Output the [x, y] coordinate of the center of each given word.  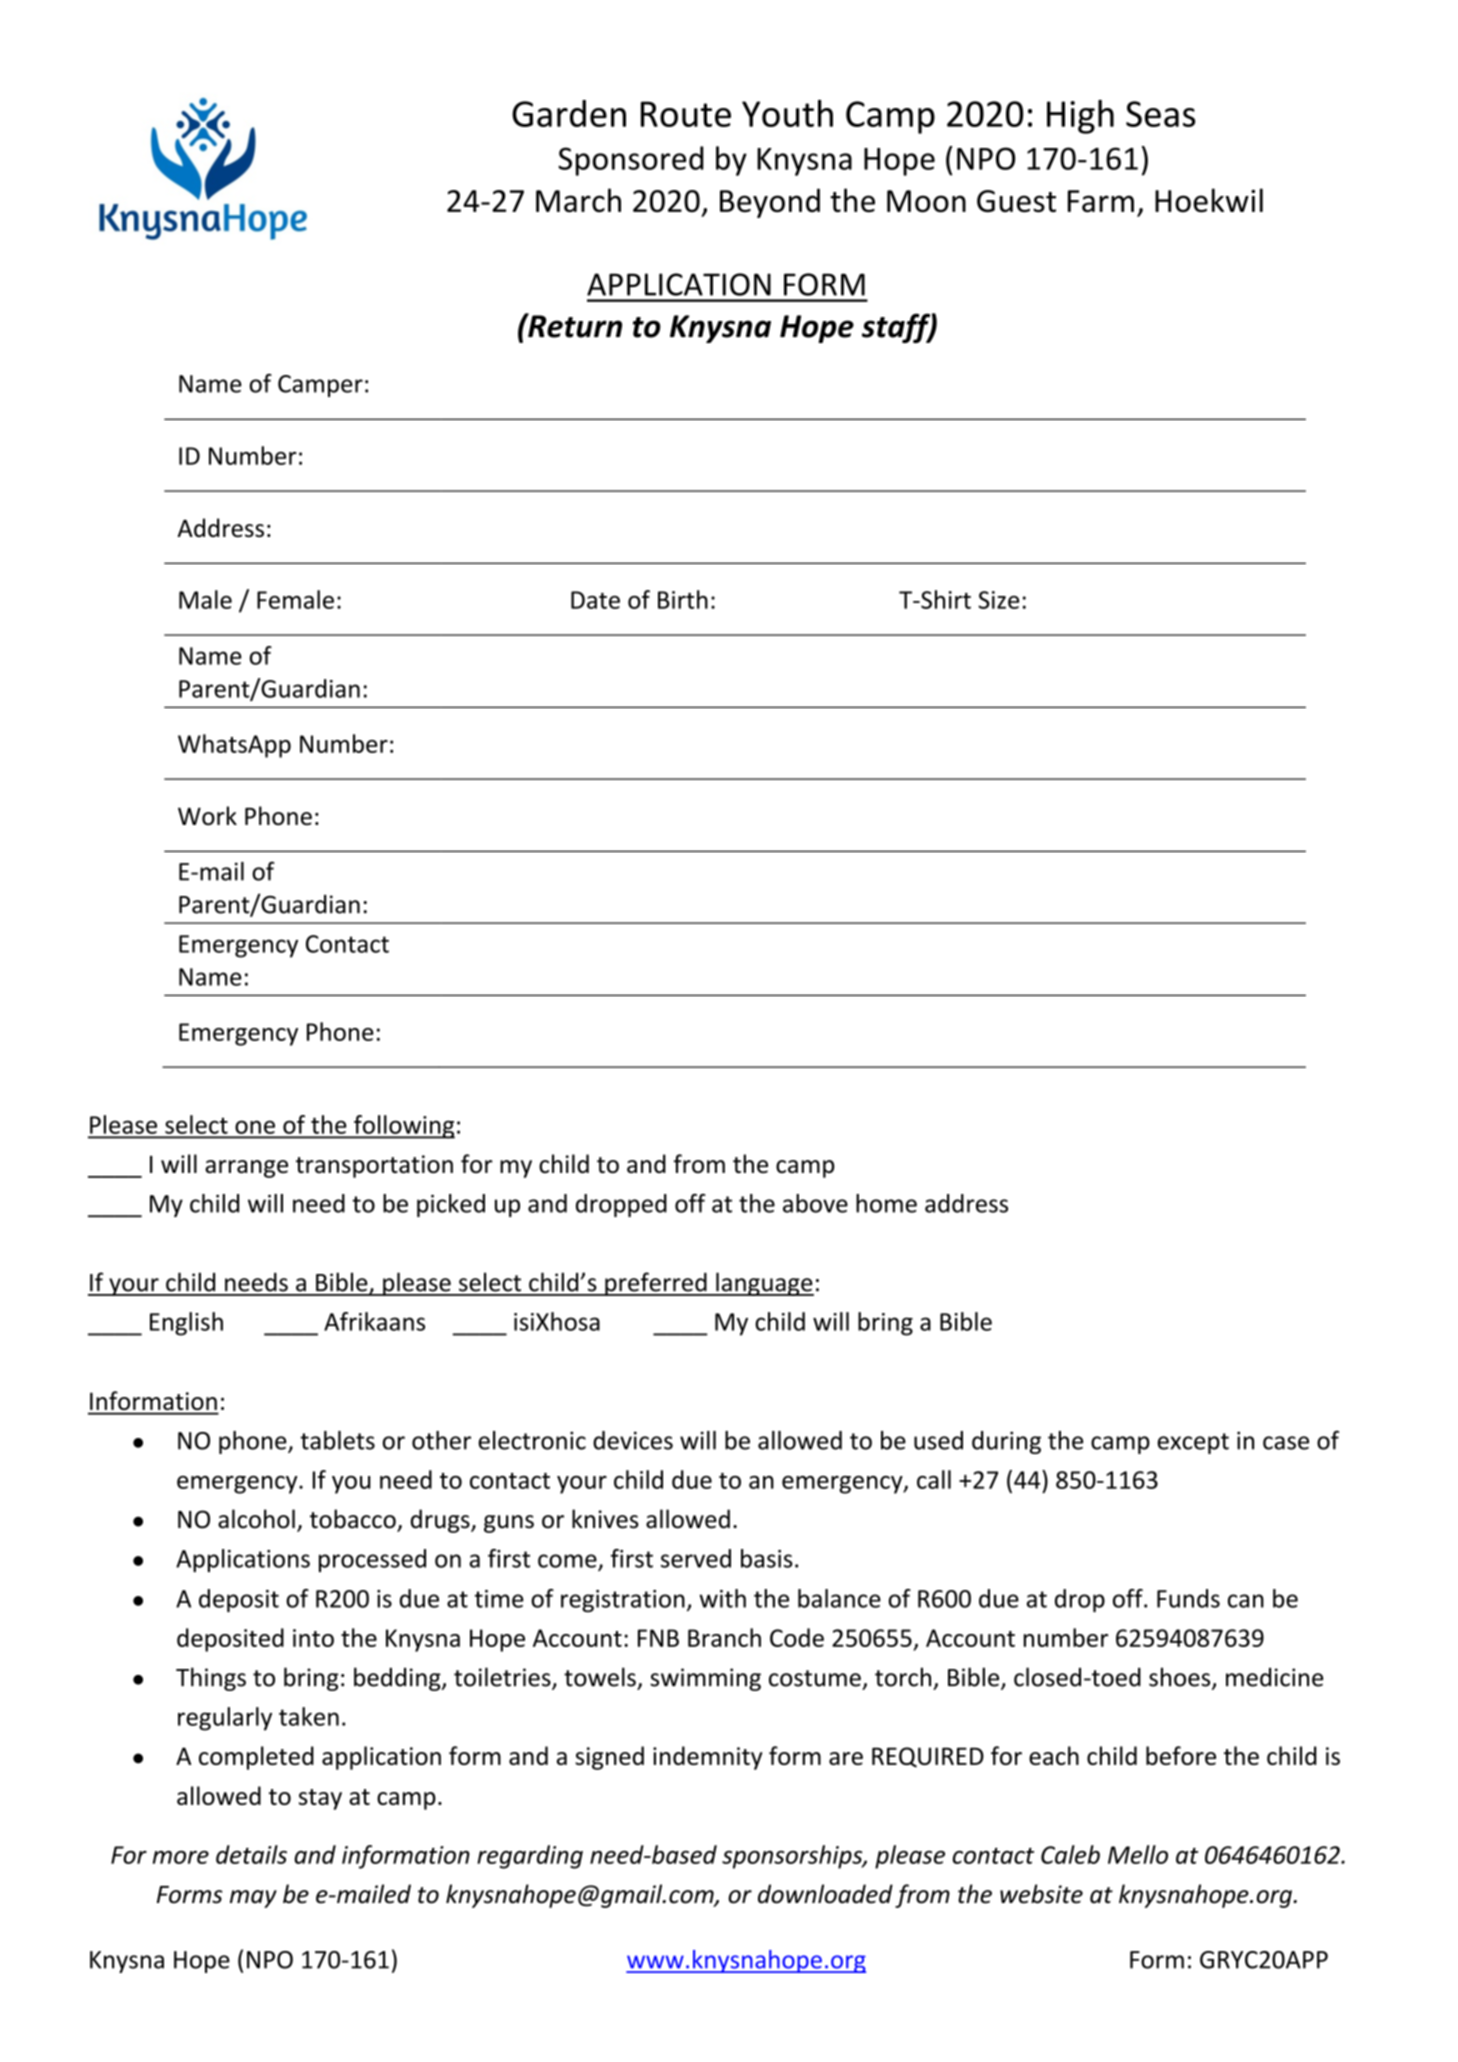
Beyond [770, 203]
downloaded [825, 1894]
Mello [1138, 1854]
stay [320, 1799]
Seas [1160, 114]
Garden [569, 113]
